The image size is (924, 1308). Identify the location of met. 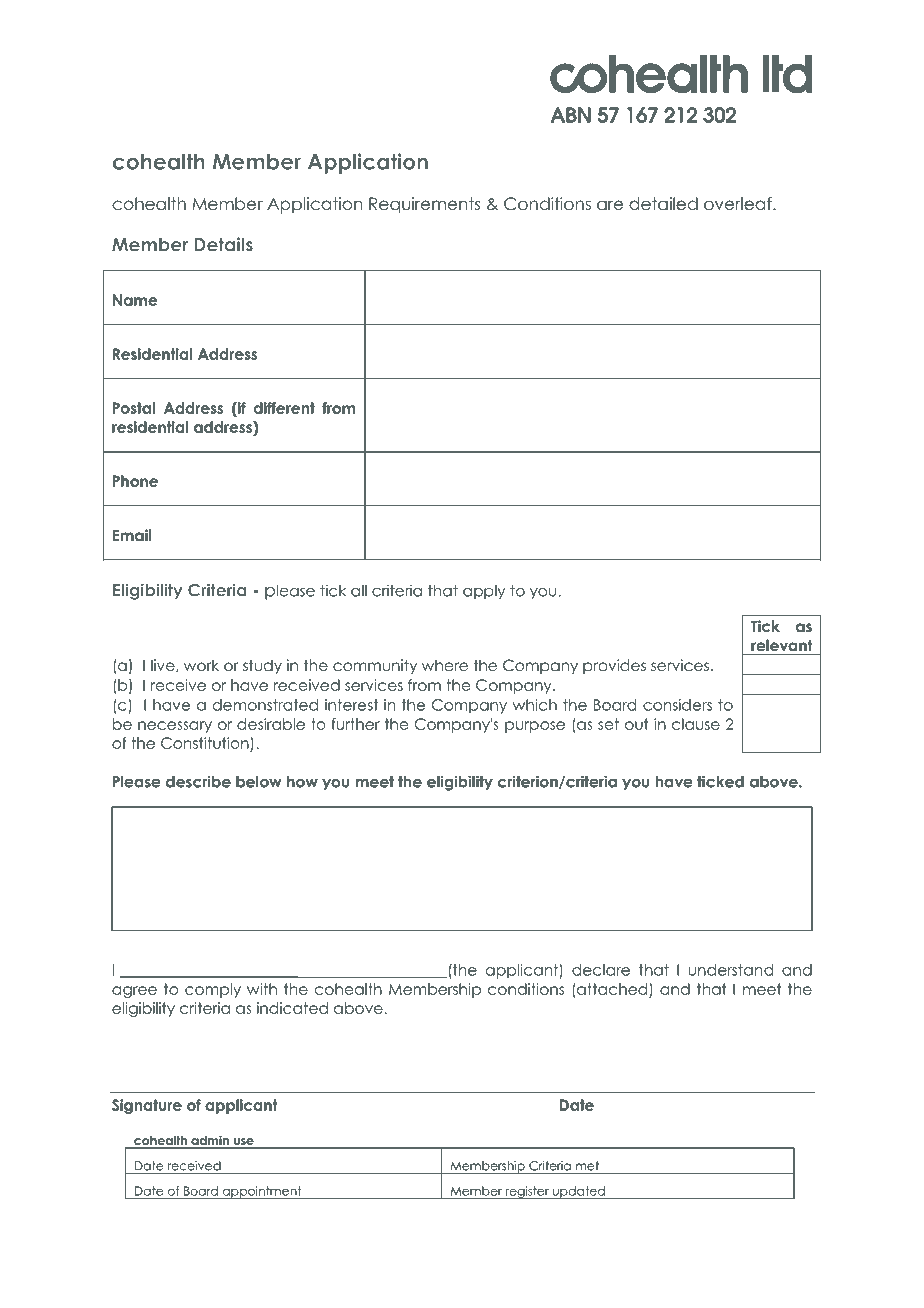
(587, 1166).
